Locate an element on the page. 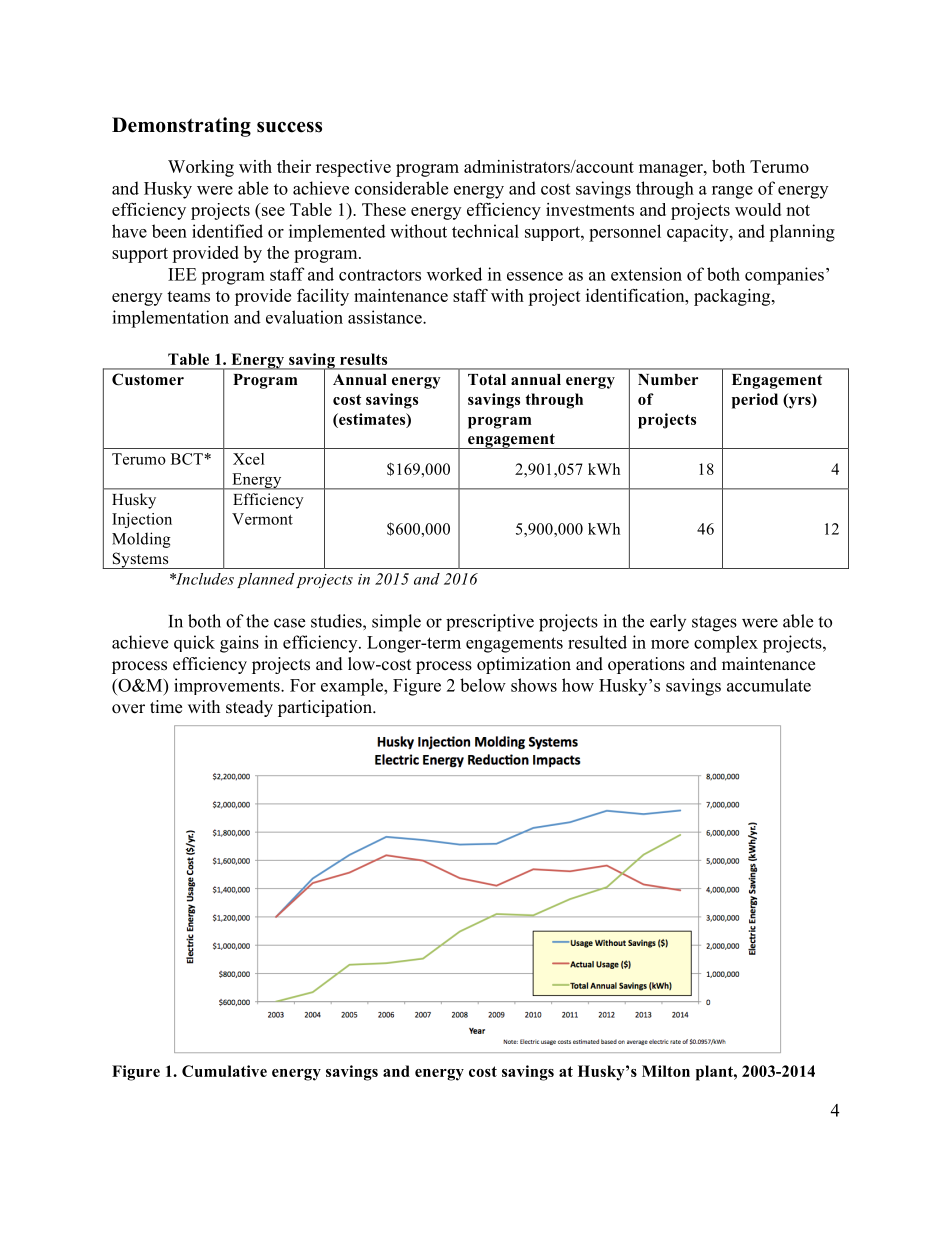 This document has width=952, height=1233. Milton is located at coordinates (666, 1071).
